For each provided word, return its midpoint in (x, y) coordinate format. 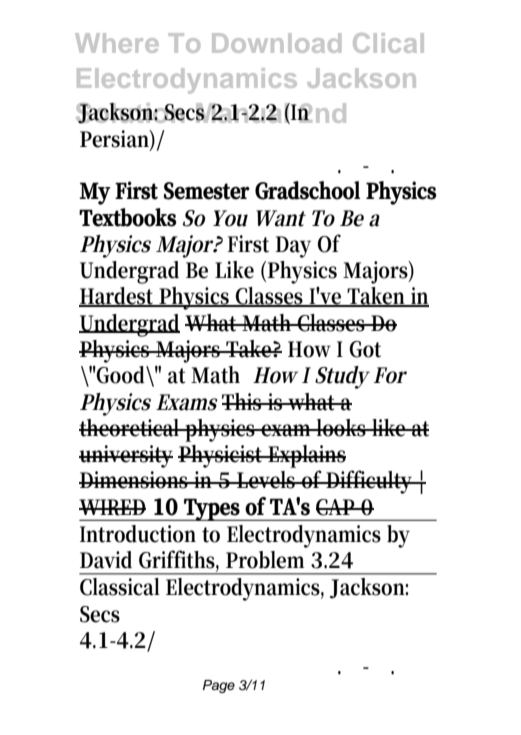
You (230, 218)
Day (293, 247)
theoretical (131, 428)
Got (365, 349)
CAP (337, 507)
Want (281, 218)
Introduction (138, 534)
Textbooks (128, 217)
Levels (266, 480)
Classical (120, 587)
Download (276, 43)
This (243, 402)
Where (117, 43)
